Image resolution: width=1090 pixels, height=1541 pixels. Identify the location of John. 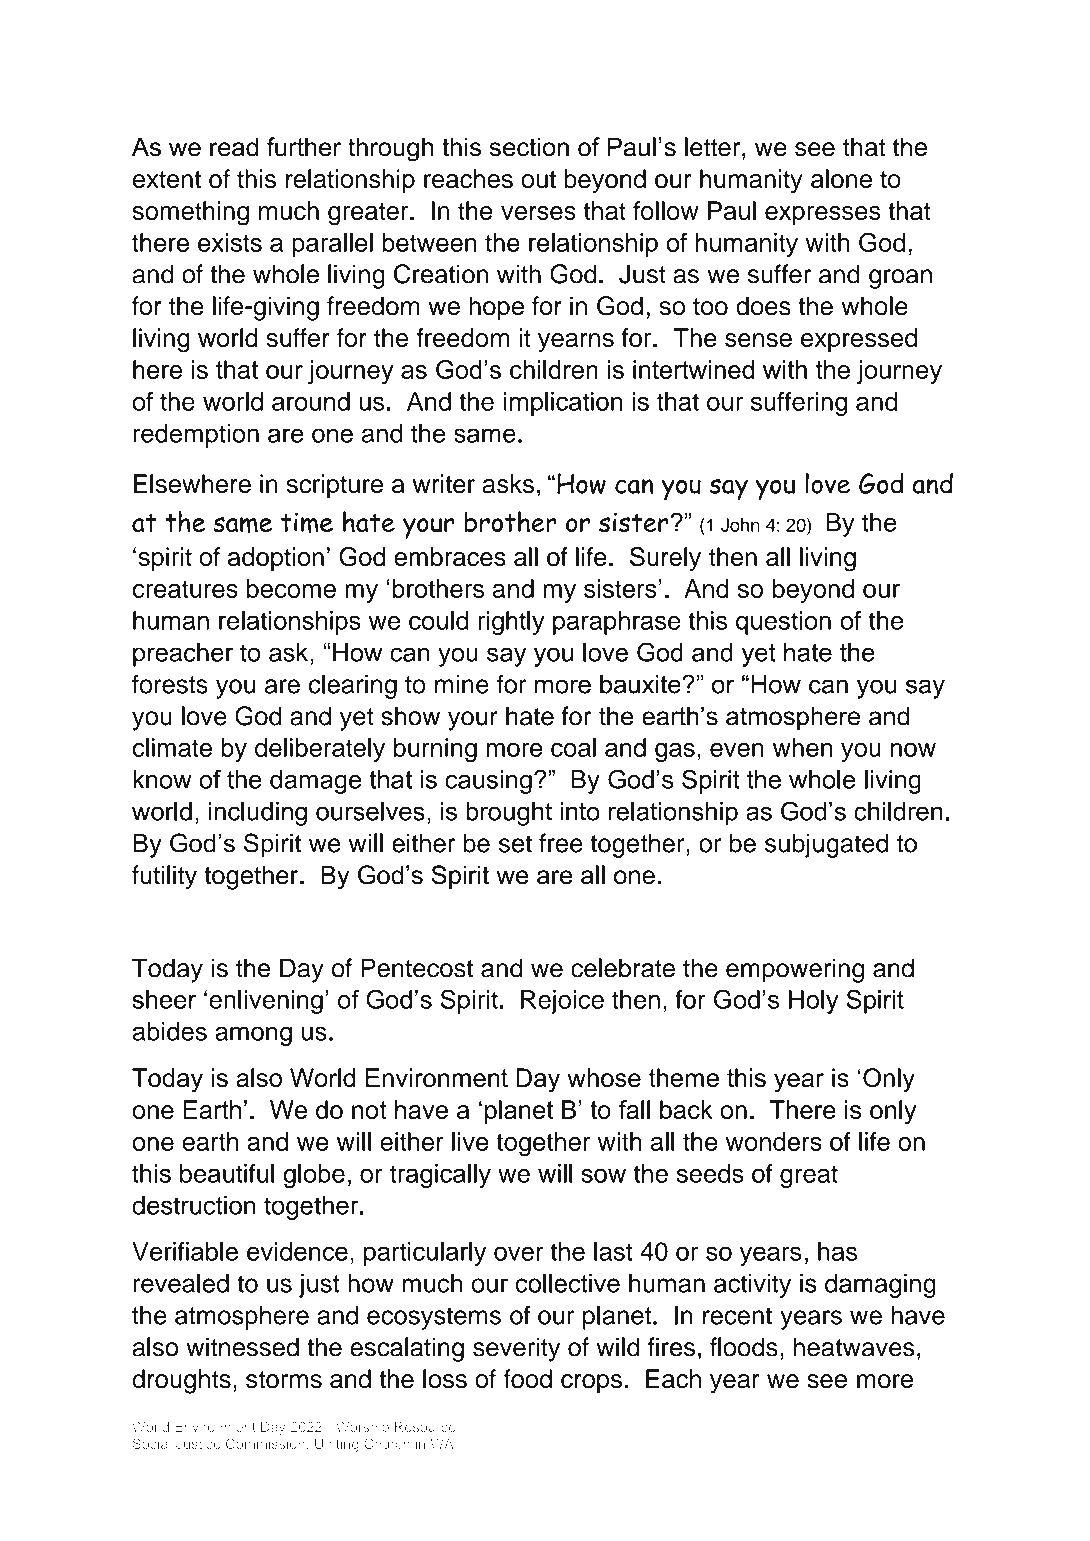
(740, 525).
